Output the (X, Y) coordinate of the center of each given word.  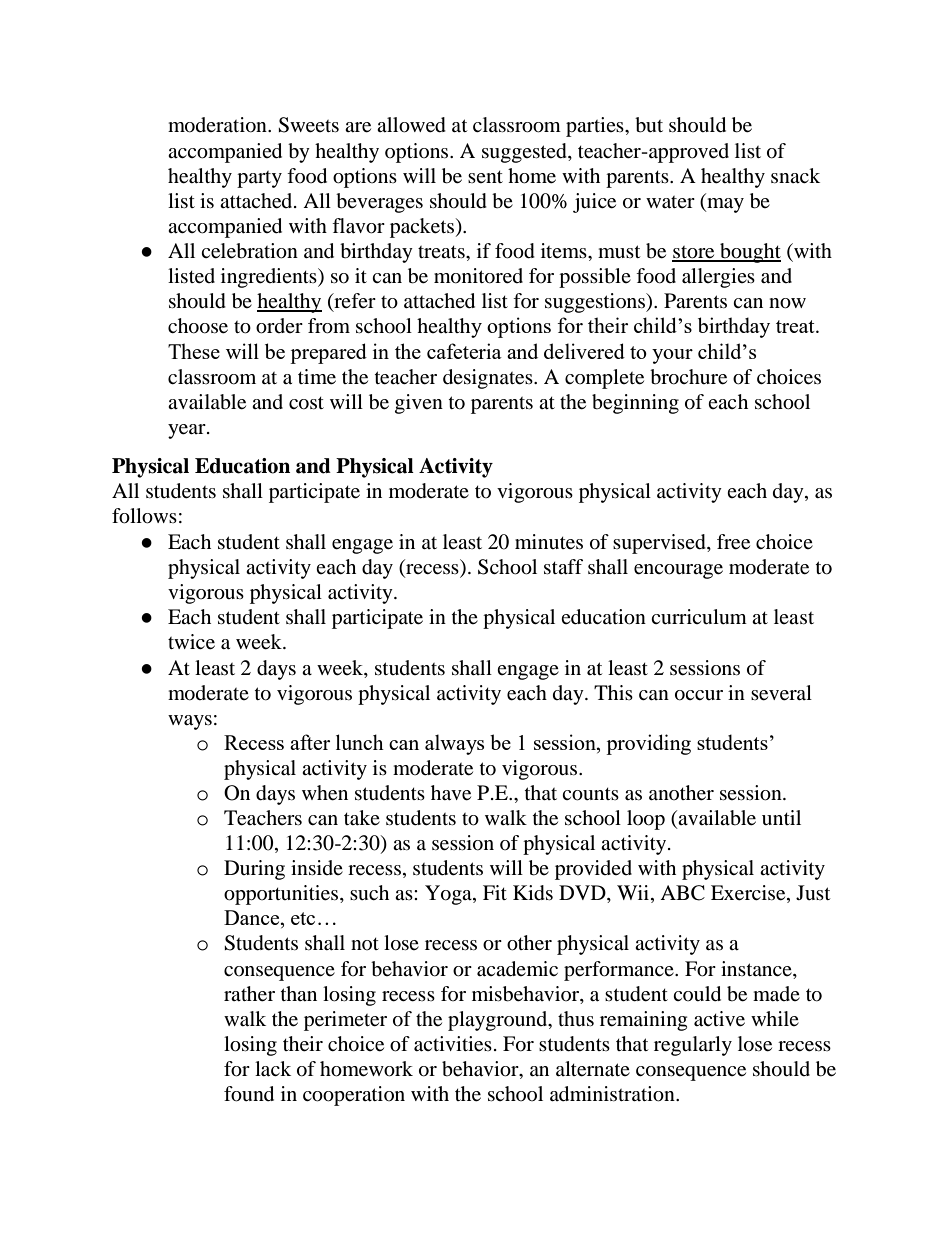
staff (563, 566)
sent (485, 177)
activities (453, 1044)
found (249, 1094)
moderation (218, 125)
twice (191, 642)
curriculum (699, 616)
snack (795, 175)
